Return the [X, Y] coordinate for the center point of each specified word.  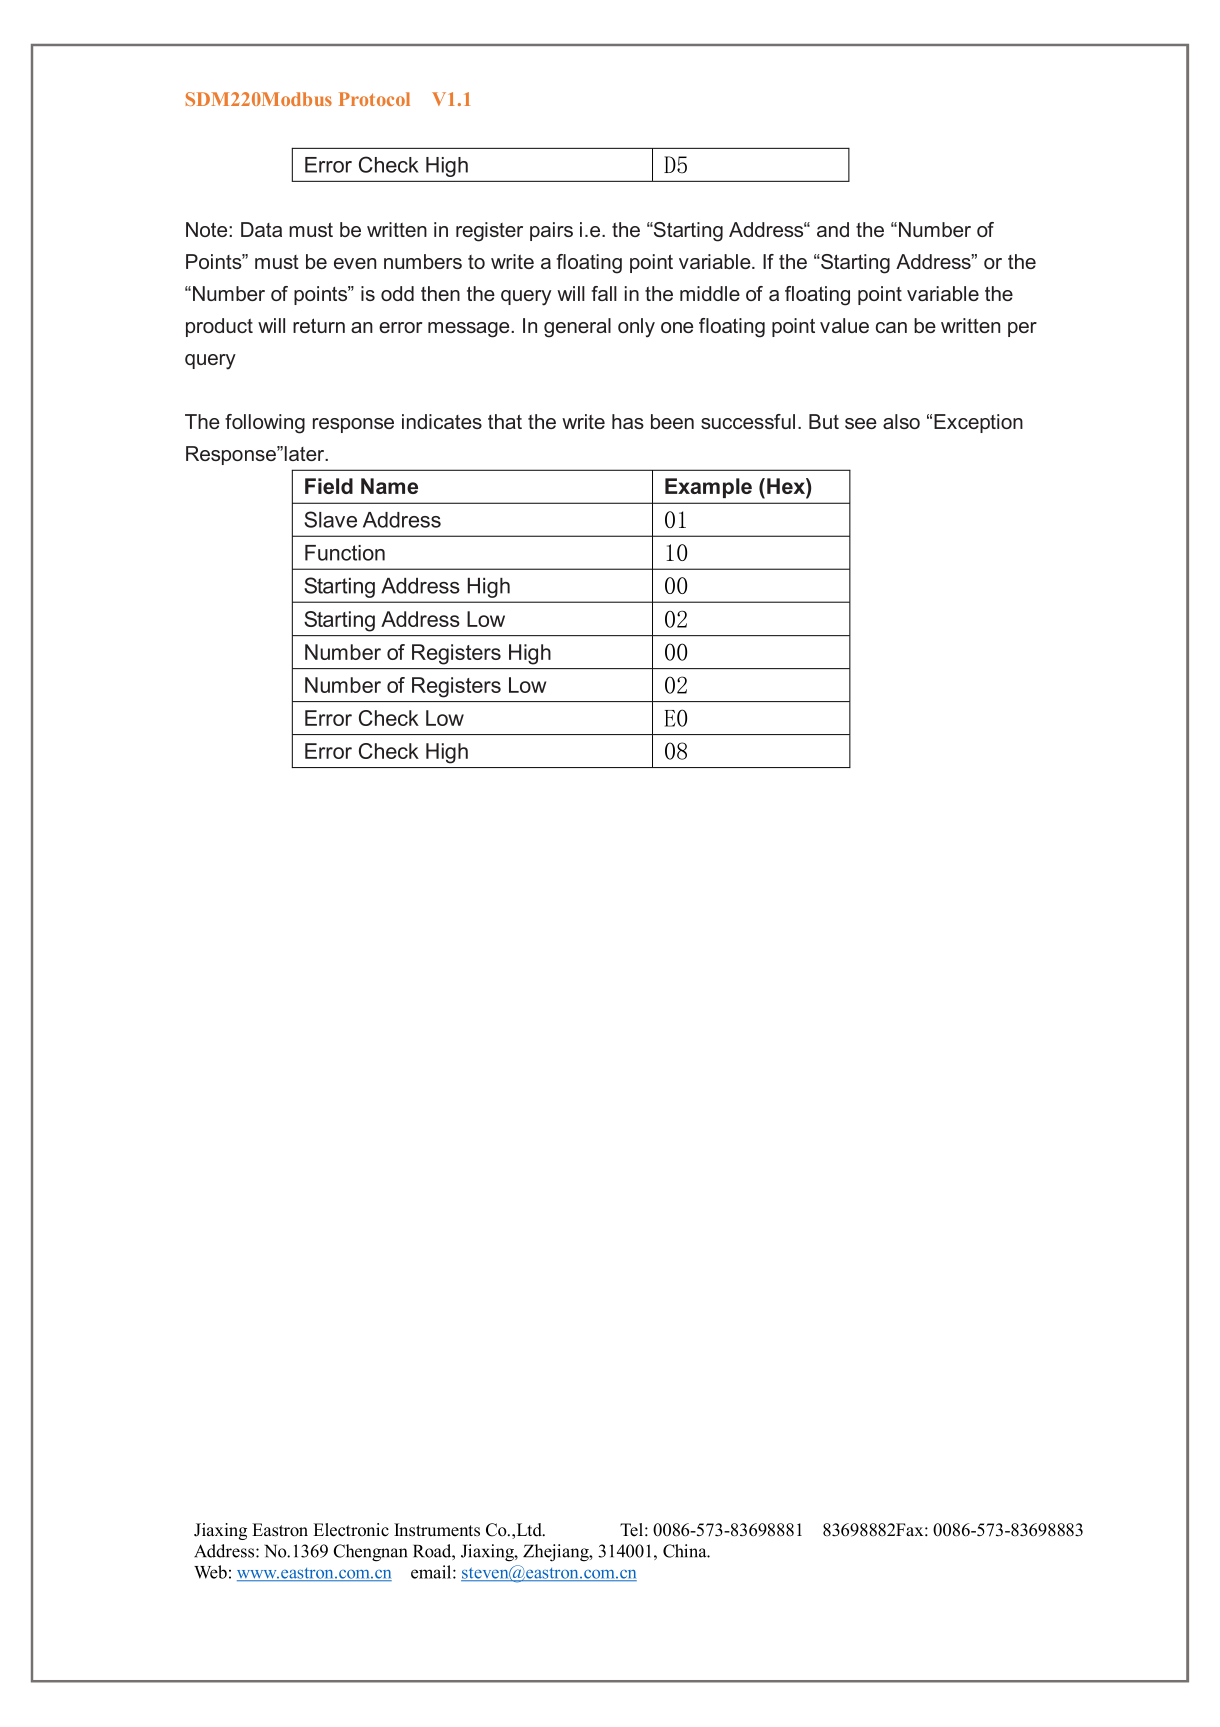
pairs [551, 231]
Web [210, 1572]
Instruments [437, 1530]
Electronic [351, 1530]
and [833, 229]
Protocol [374, 99]
